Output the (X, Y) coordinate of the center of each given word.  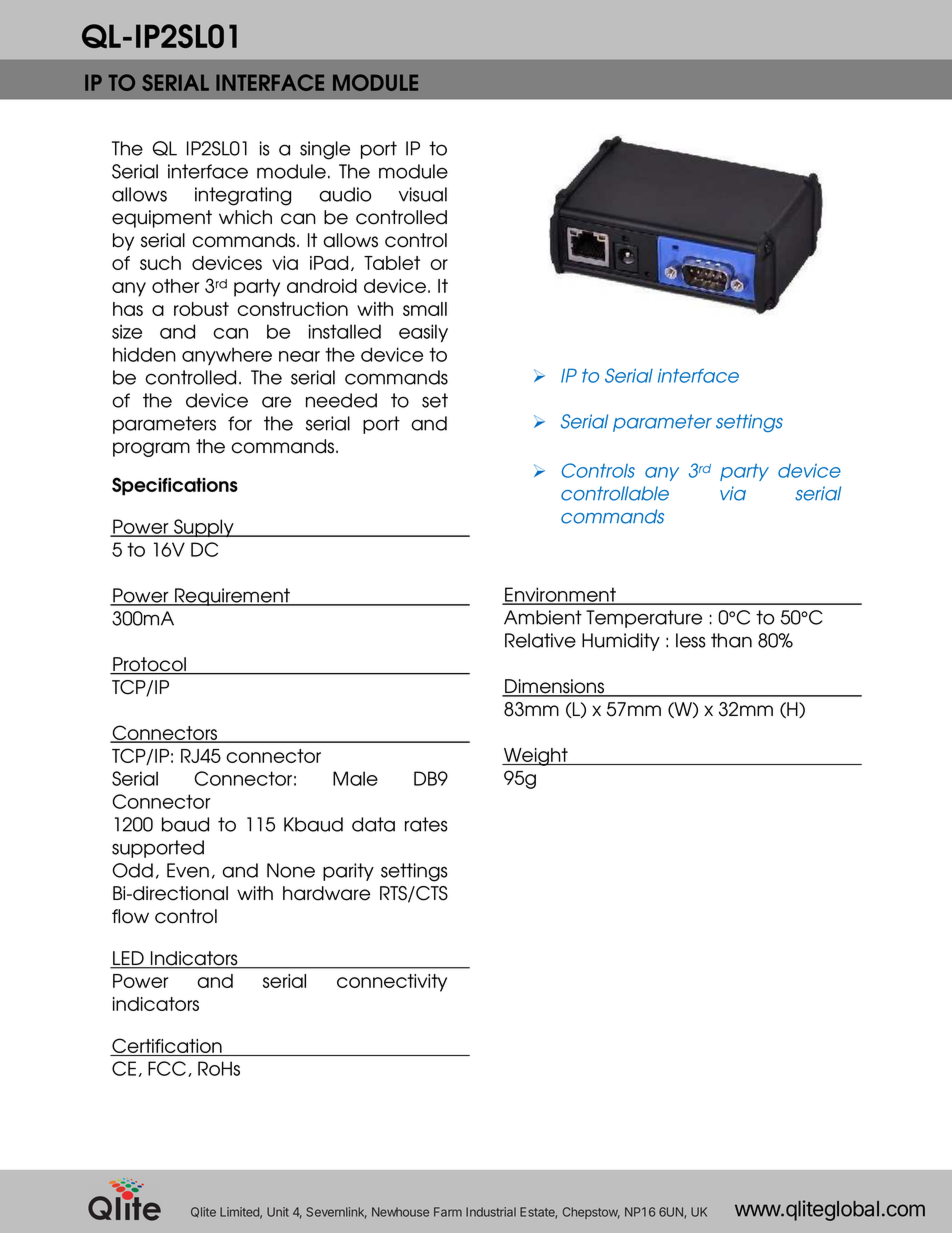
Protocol (150, 665)
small (425, 309)
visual (423, 194)
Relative (540, 640)
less (691, 640)
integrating (243, 196)
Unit (278, 1212)
